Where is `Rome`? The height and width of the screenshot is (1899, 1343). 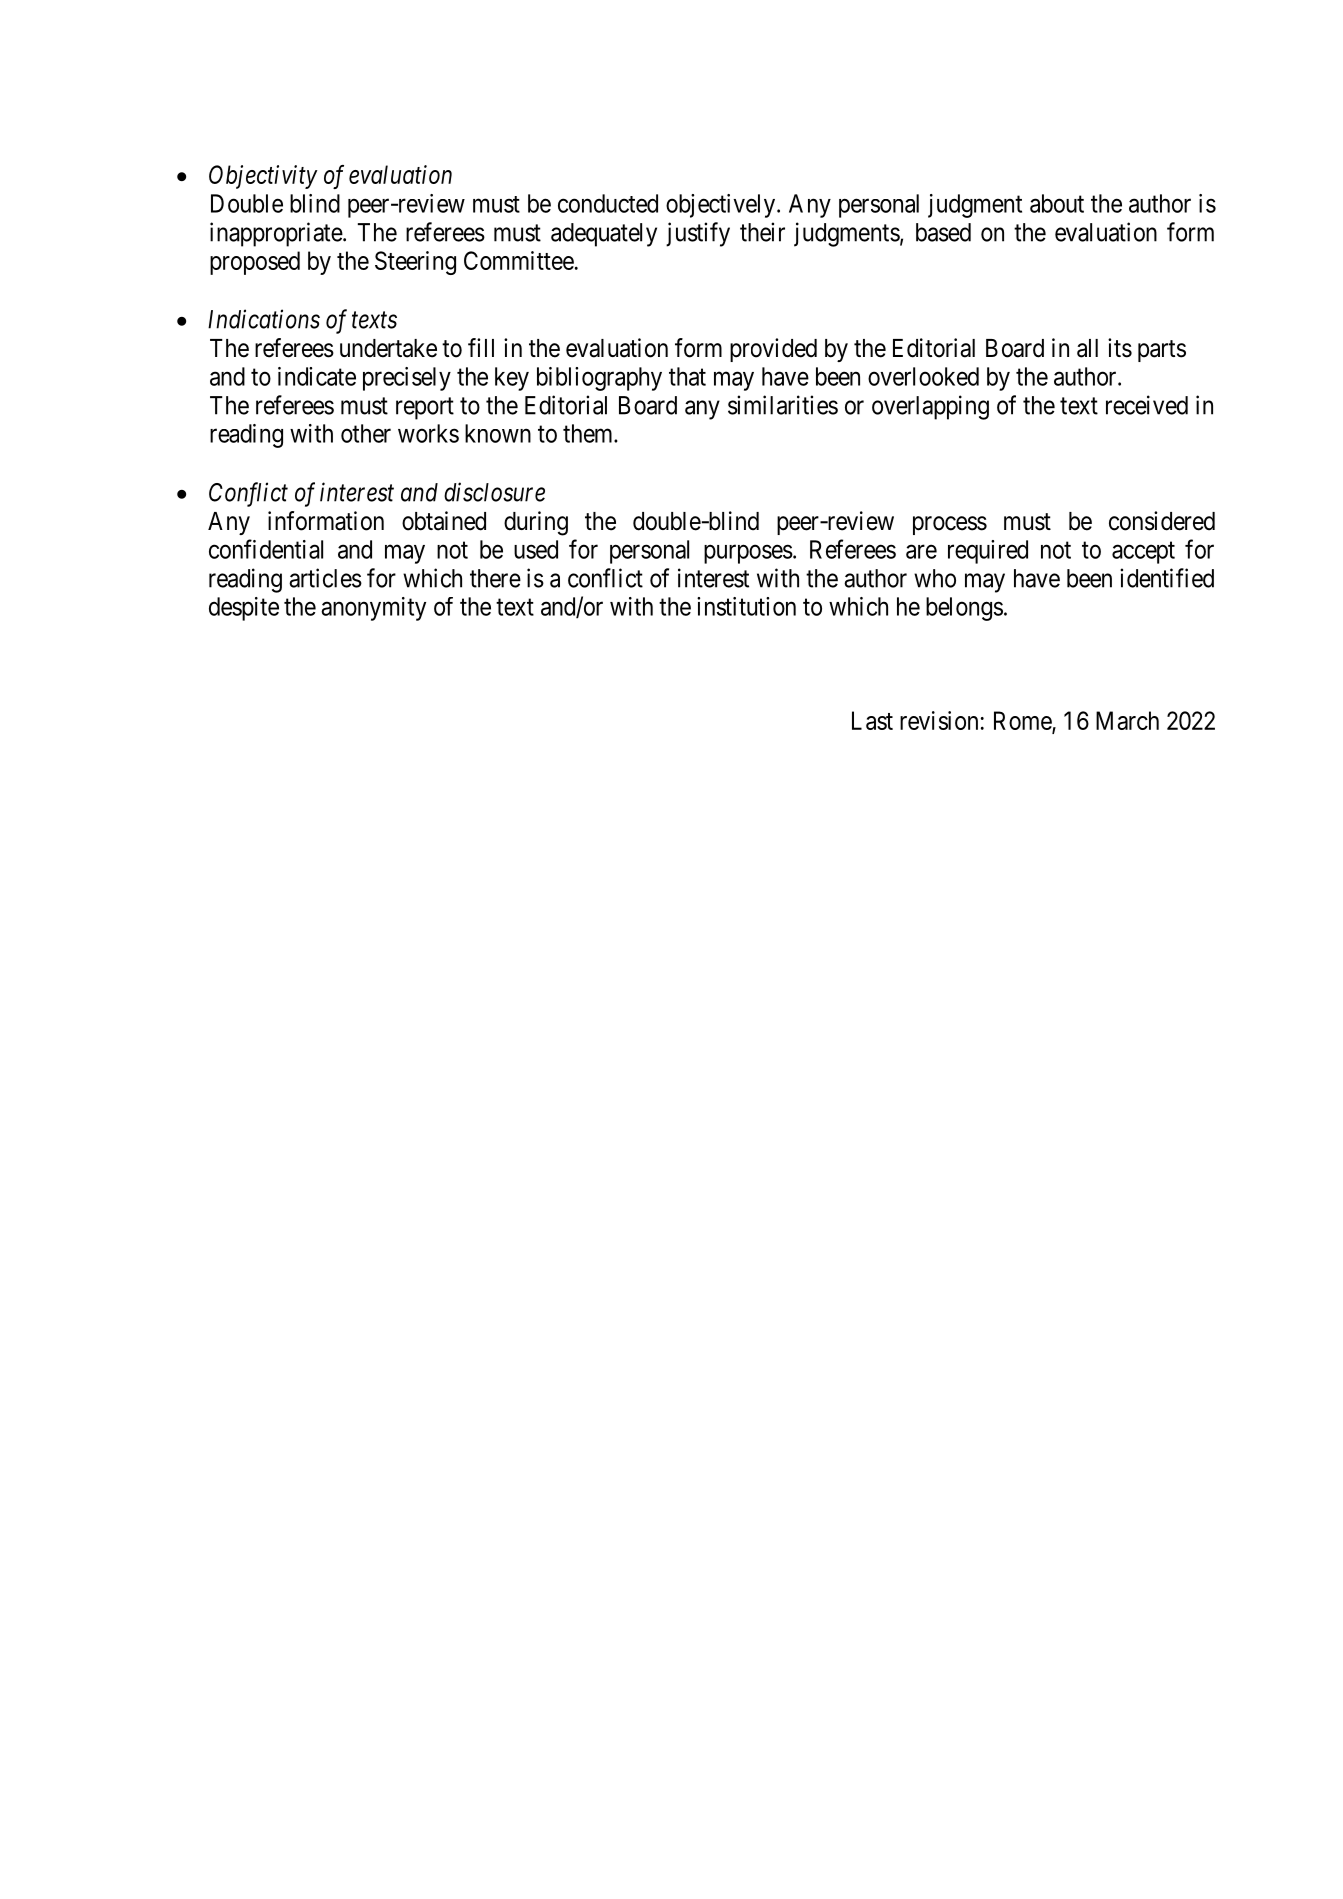 Rome is located at coordinates (1023, 722).
